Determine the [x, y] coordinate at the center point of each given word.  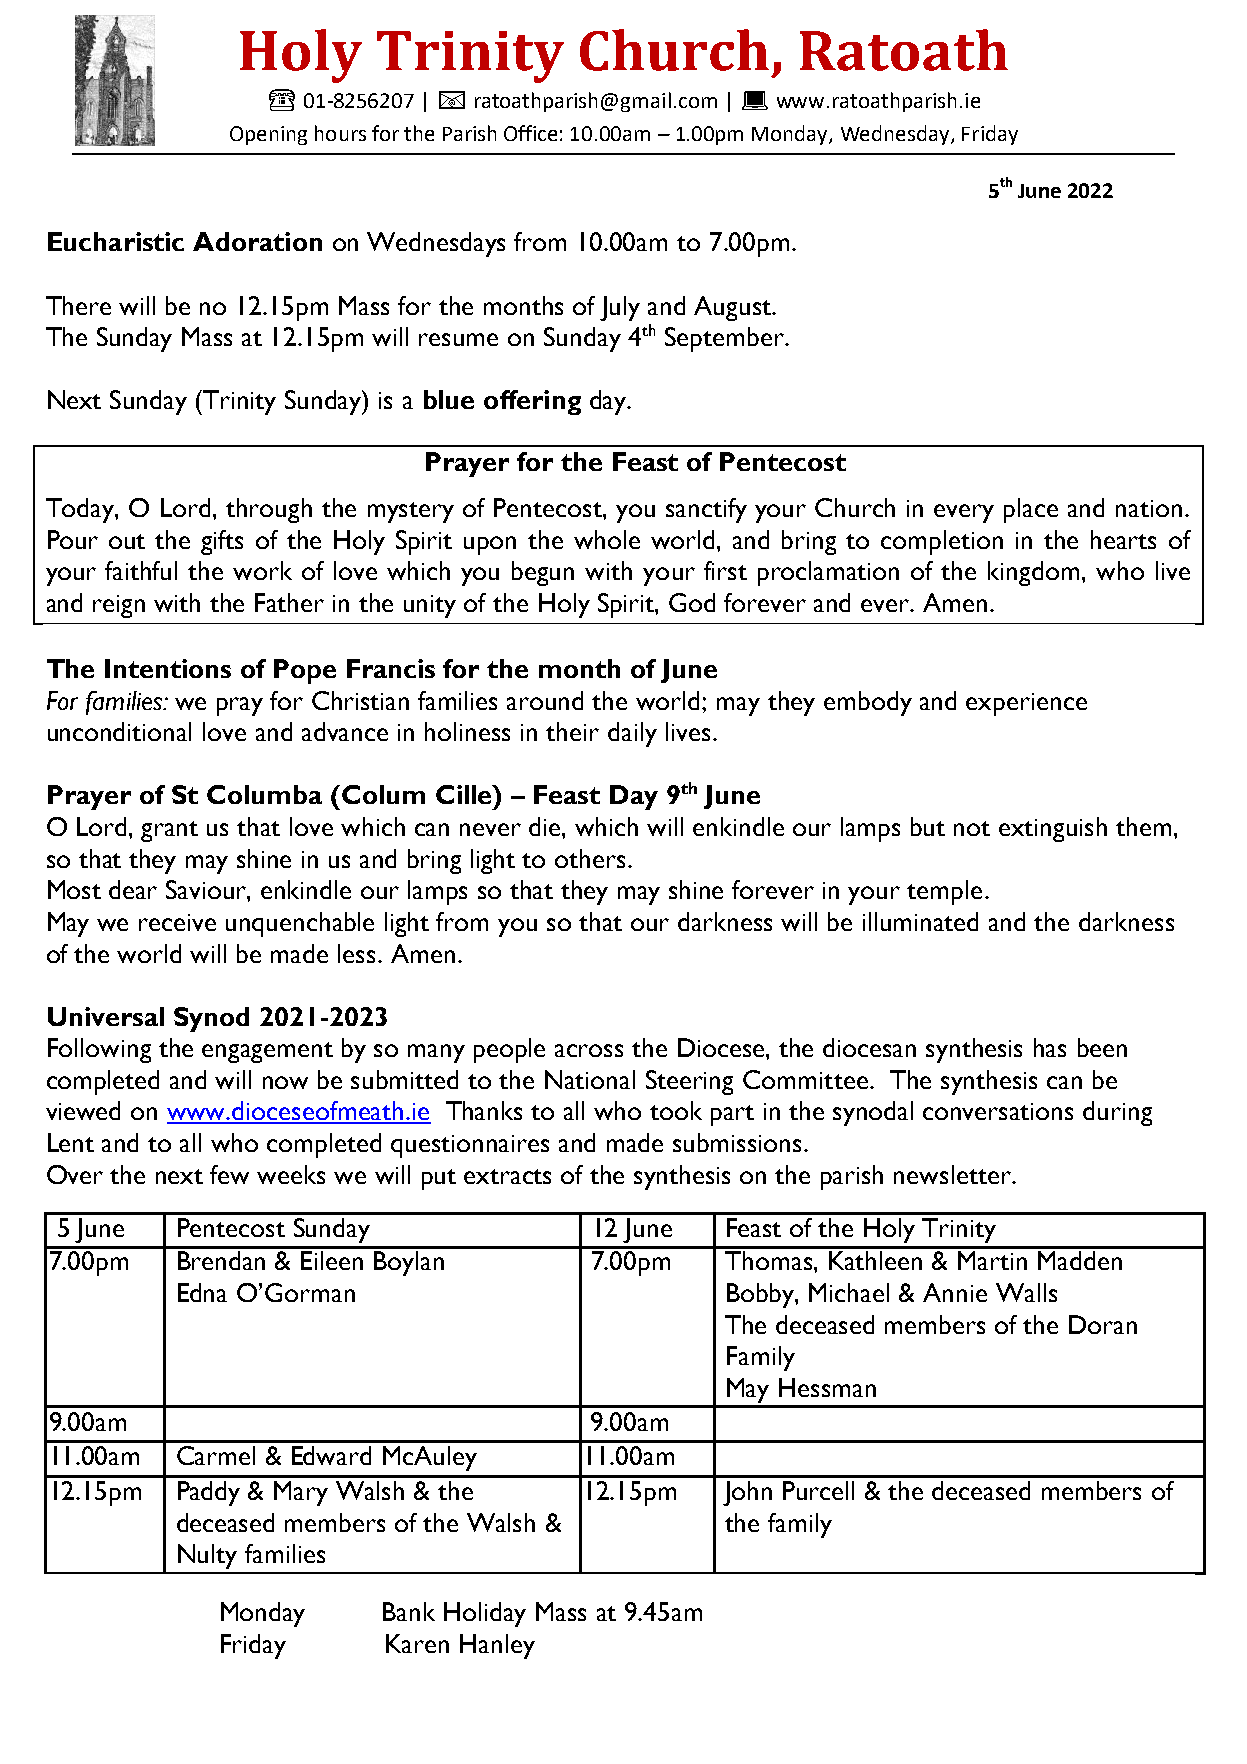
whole [607, 539]
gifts [222, 542]
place [1031, 510]
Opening [268, 135]
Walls [1026, 1292]
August [734, 308]
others [592, 858]
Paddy [209, 1493]
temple [944, 892]
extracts [507, 1176]
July [620, 308]
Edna [202, 1292]
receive [177, 922]
